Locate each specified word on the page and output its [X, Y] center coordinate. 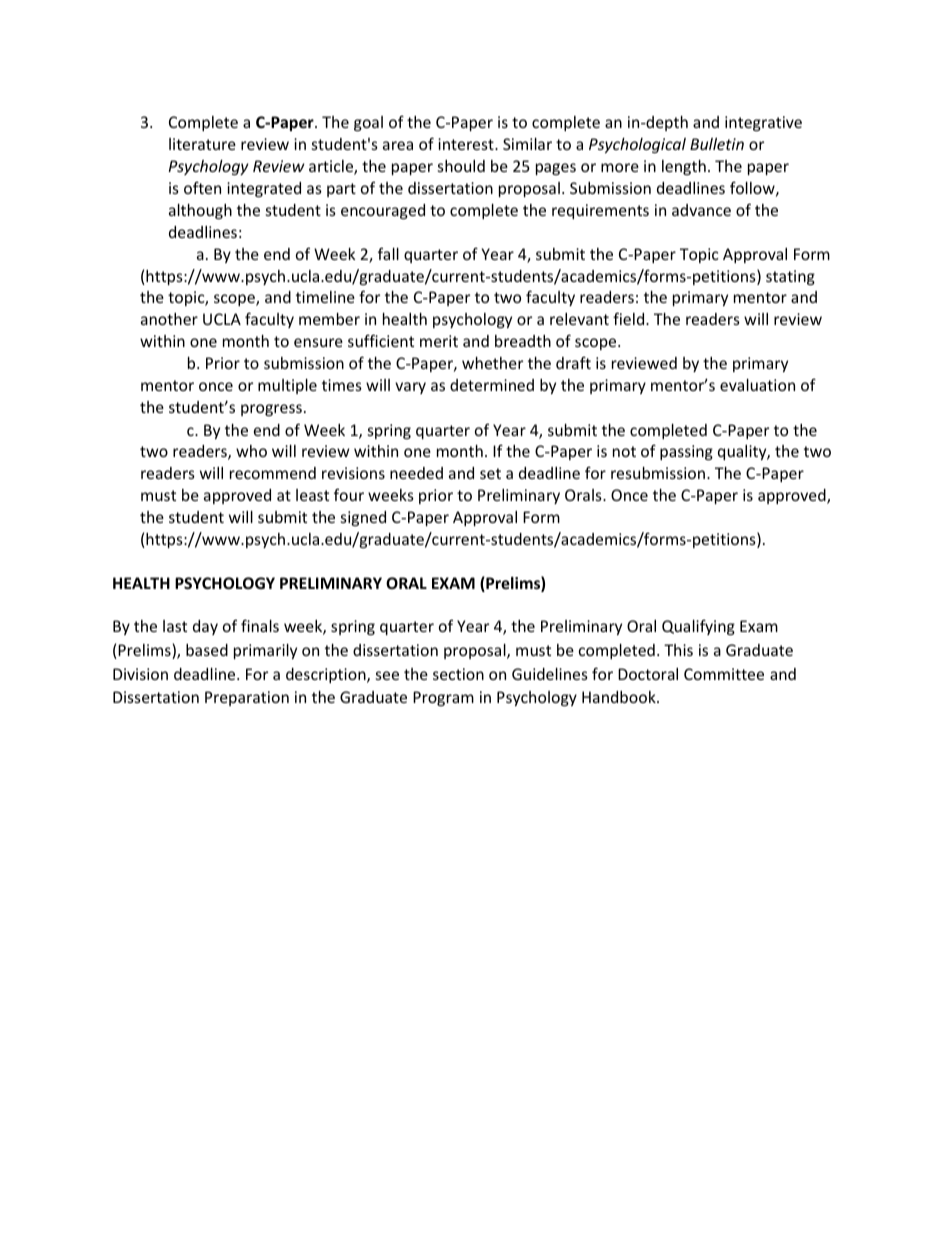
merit [439, 341]
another [169, 319]
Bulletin [717, 144]
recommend [273, 473]
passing [686, 452]
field [630, 318]
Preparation [247, 698]
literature [202, 144]
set [490, 473]
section [458, 674]
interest [467, 144]
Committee [724, 674]
